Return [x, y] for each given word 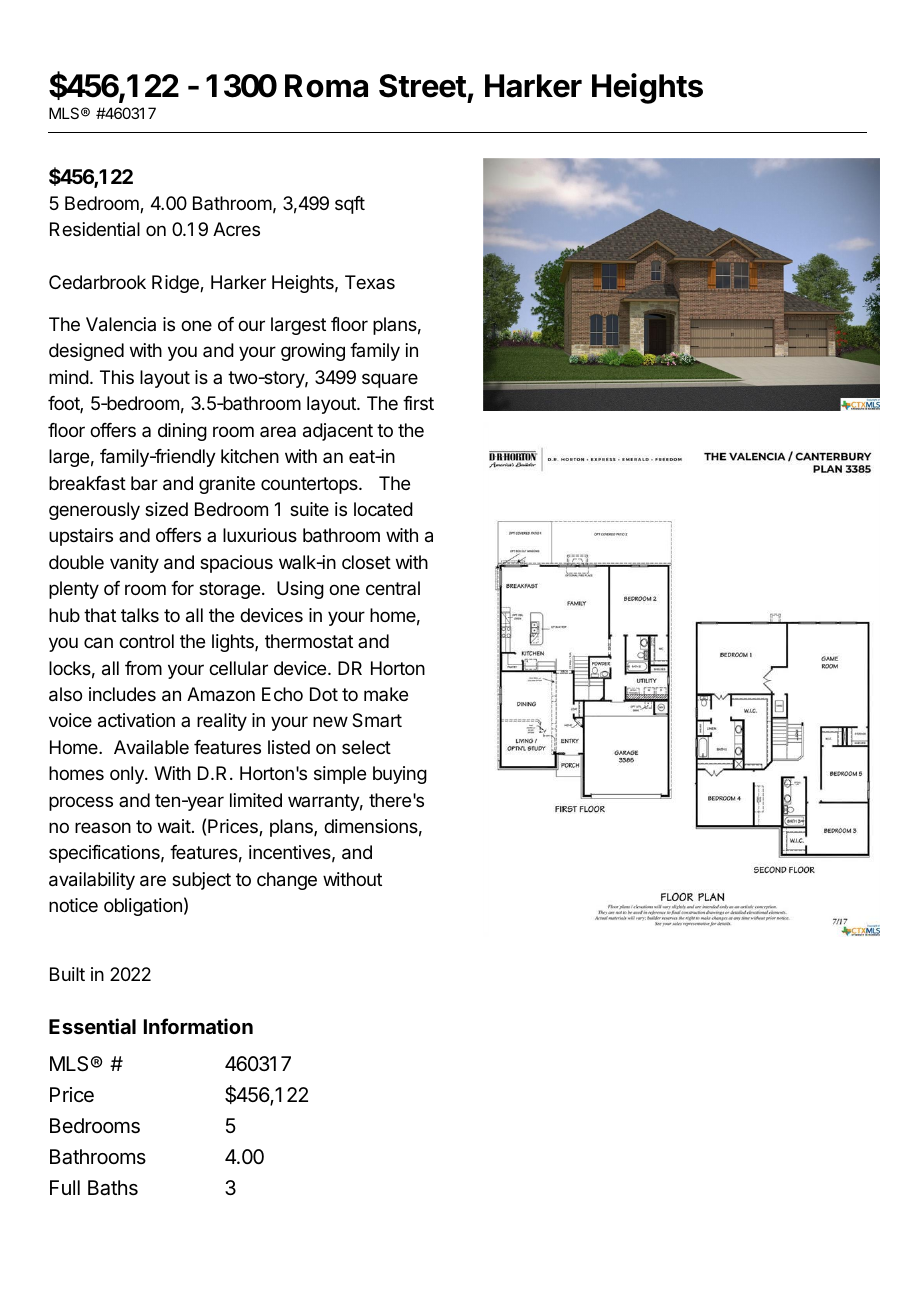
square [390, 380]
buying [400, 775]
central [393, 588]
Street [423, 86]
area [278, 431]
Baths [113, 1188]
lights [234, 643]
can [98, 642]
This [117, 377]
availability [92, 881]
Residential [95, 229]
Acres [236, 229]
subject [201, 881]
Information [198, 1026]
